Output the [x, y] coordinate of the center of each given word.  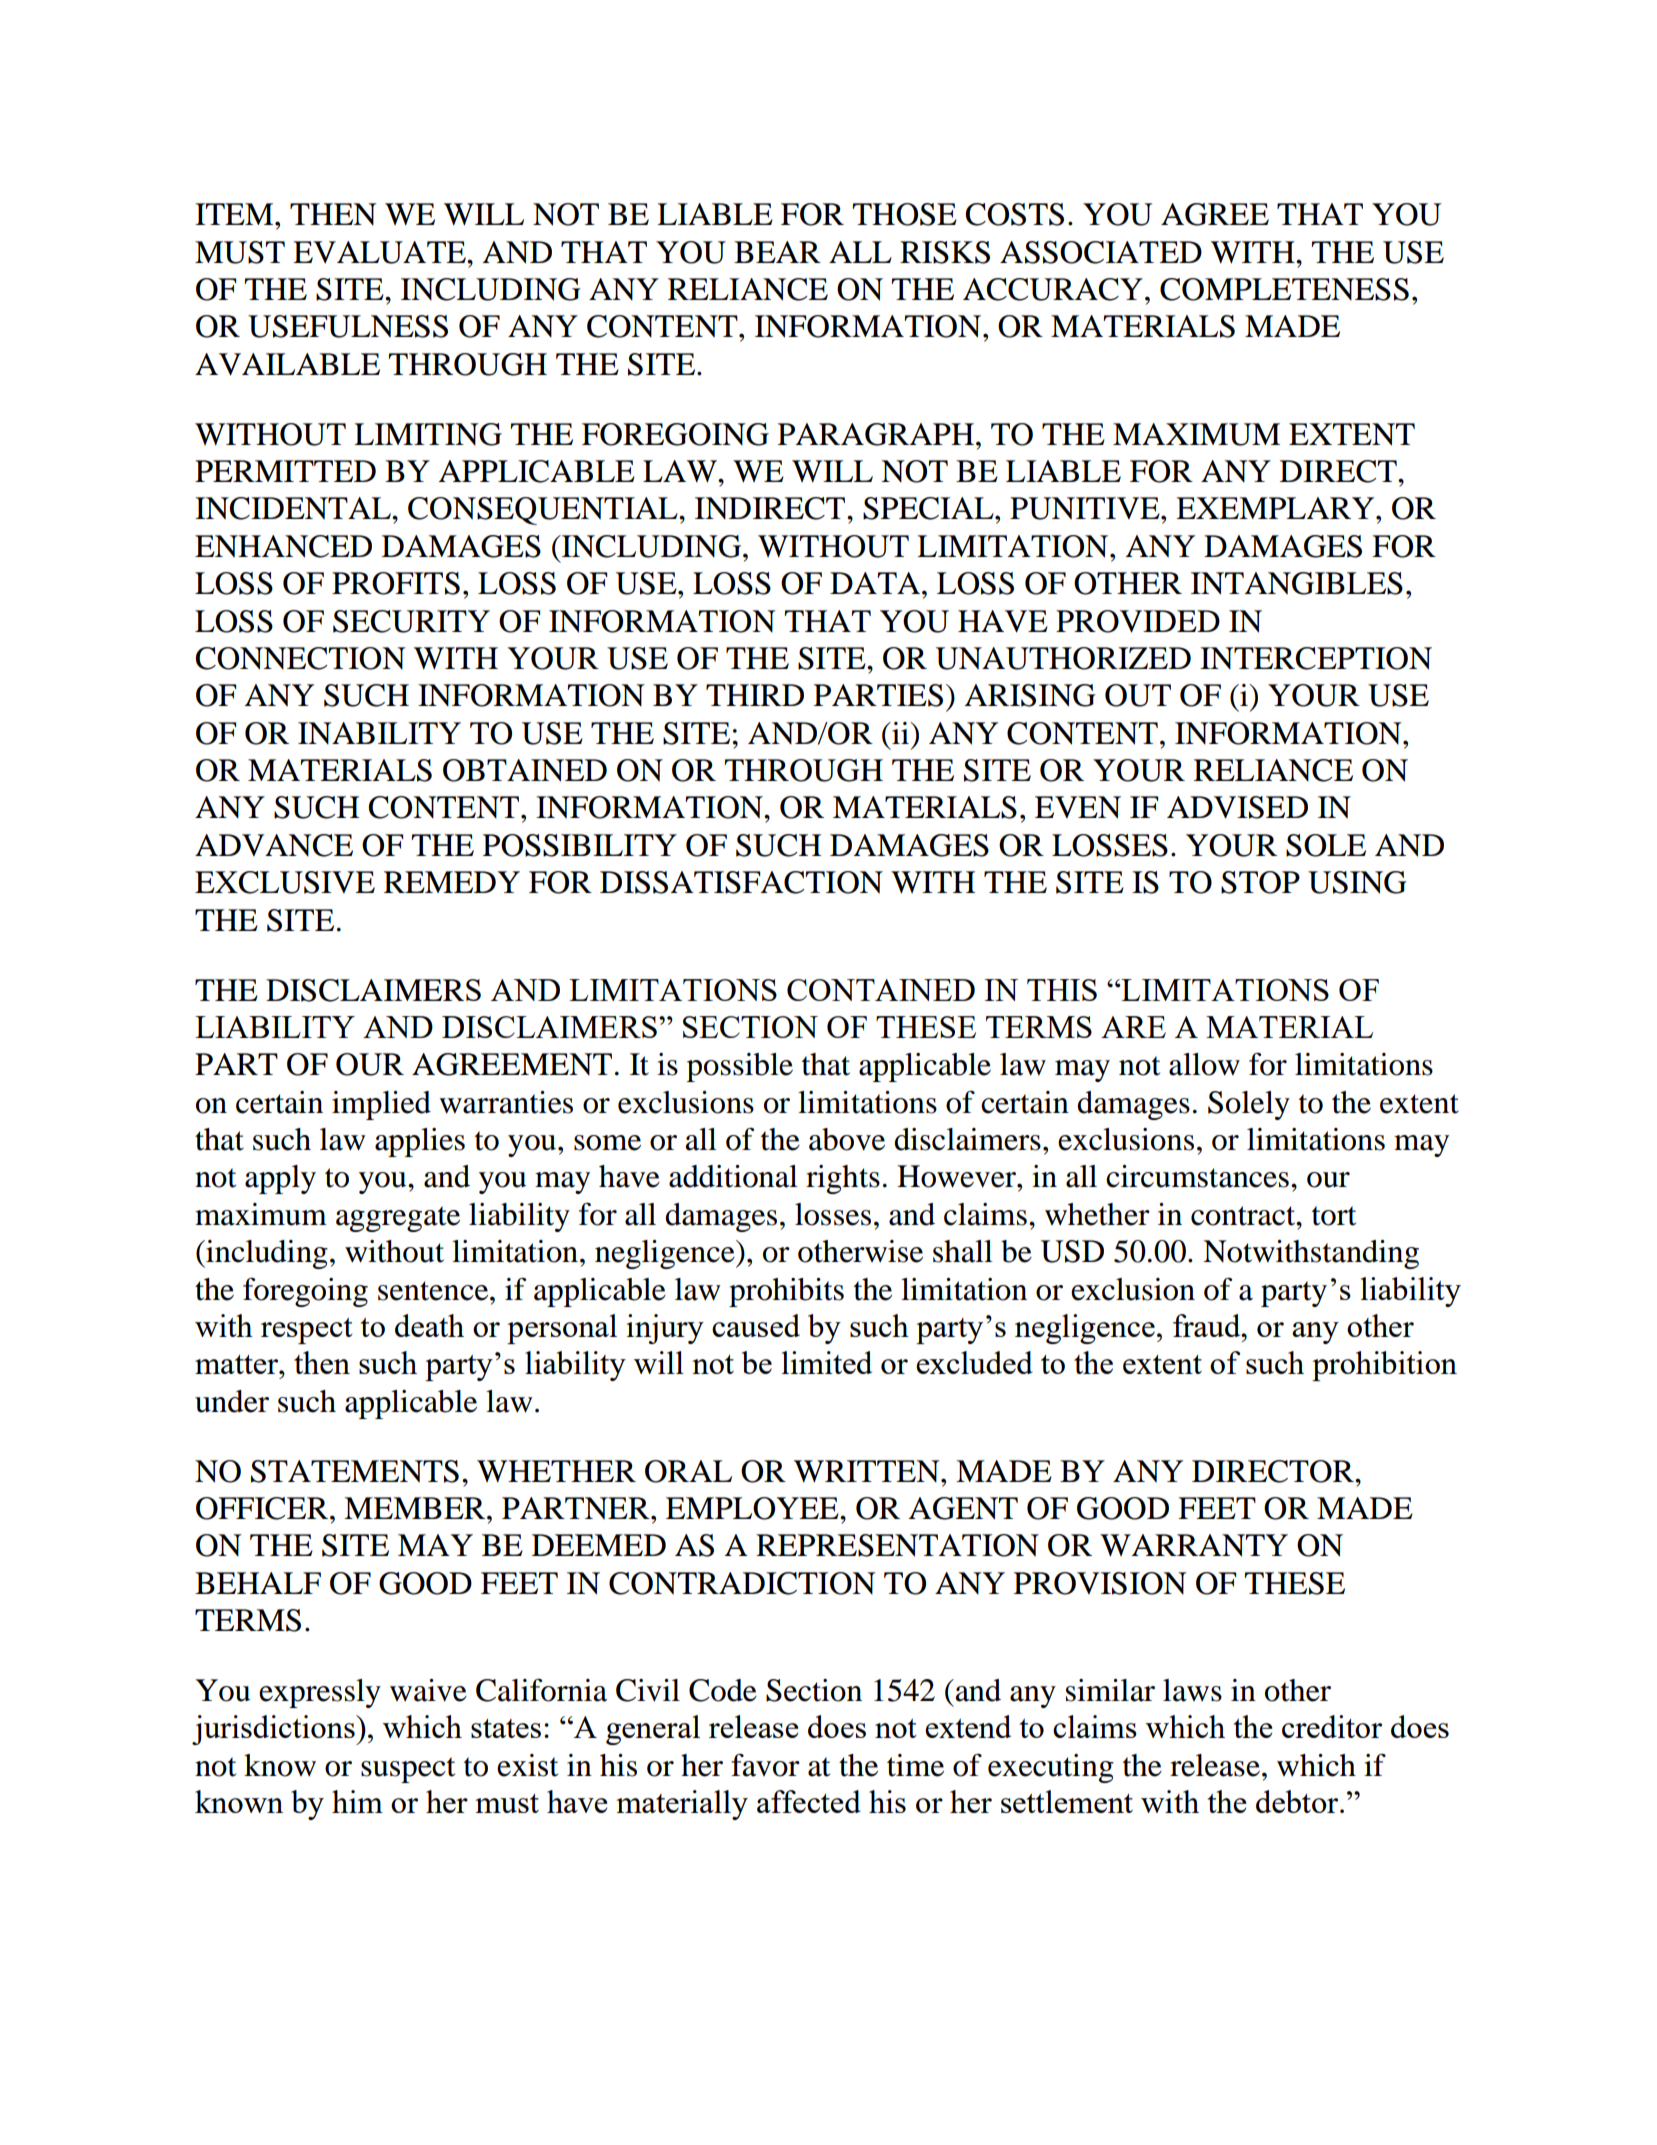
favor [765, 1765]
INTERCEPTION [1316, 658]
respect [307, 1331]
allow [1204, 1064]
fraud [1208, 1325]
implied [381, 1105]
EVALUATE [380, 252]
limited [827, 1362]
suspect [408, 1770]
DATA [876, 583]
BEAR [777, 252]
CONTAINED [881, 990]
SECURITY [411, 621]
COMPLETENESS [1284, 289]
